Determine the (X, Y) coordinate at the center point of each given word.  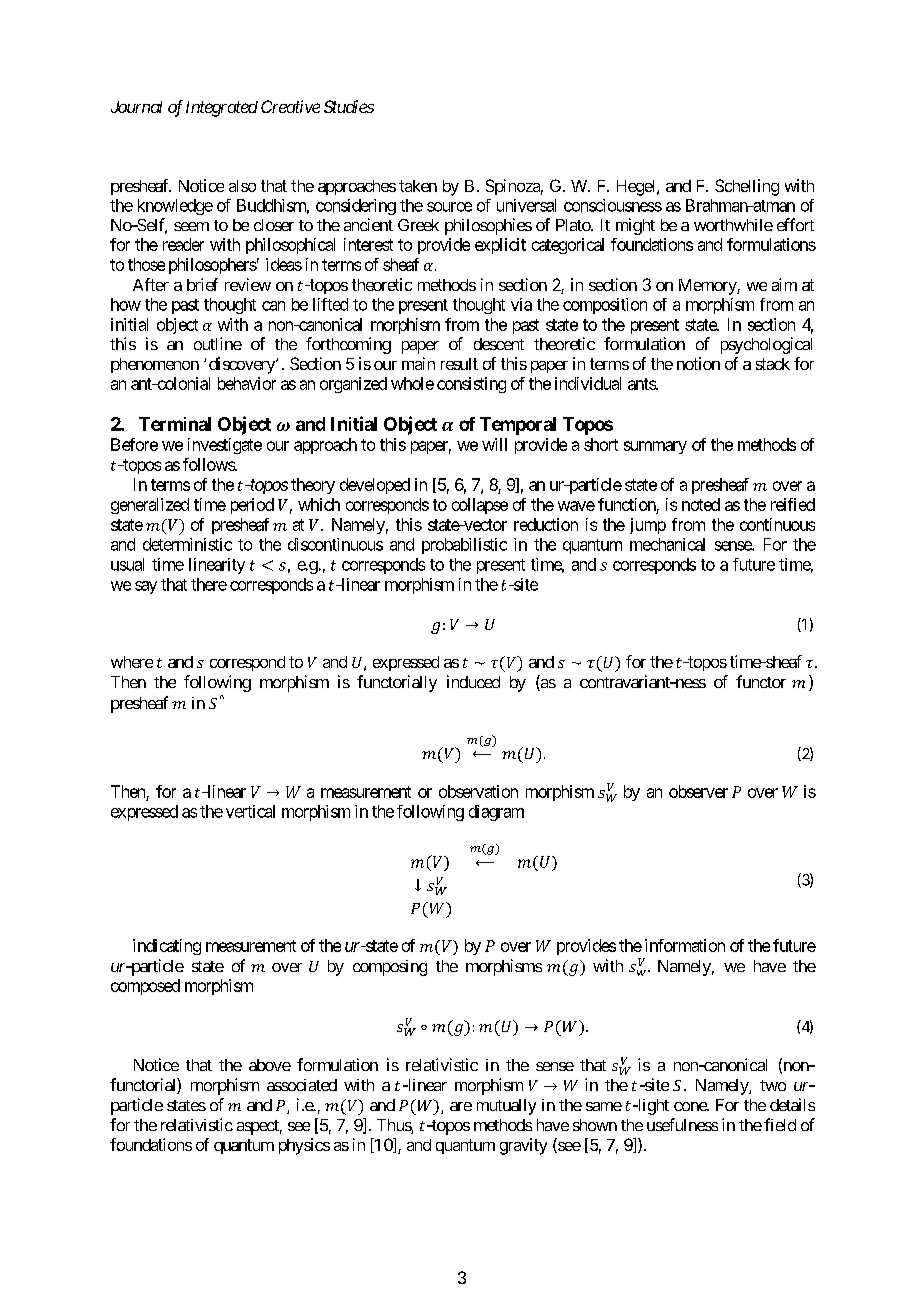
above (270, 1065)
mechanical (667, 544)
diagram (496, 813)
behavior (247, 383)
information (685, 945)
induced (473, 681)
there (209, 584)
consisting (471, 385)
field (780, 1124)
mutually (506, 1107)
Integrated (222, 109)
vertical (250, 811)
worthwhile (733, 225)
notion (698, 363)
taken (418, 186)
